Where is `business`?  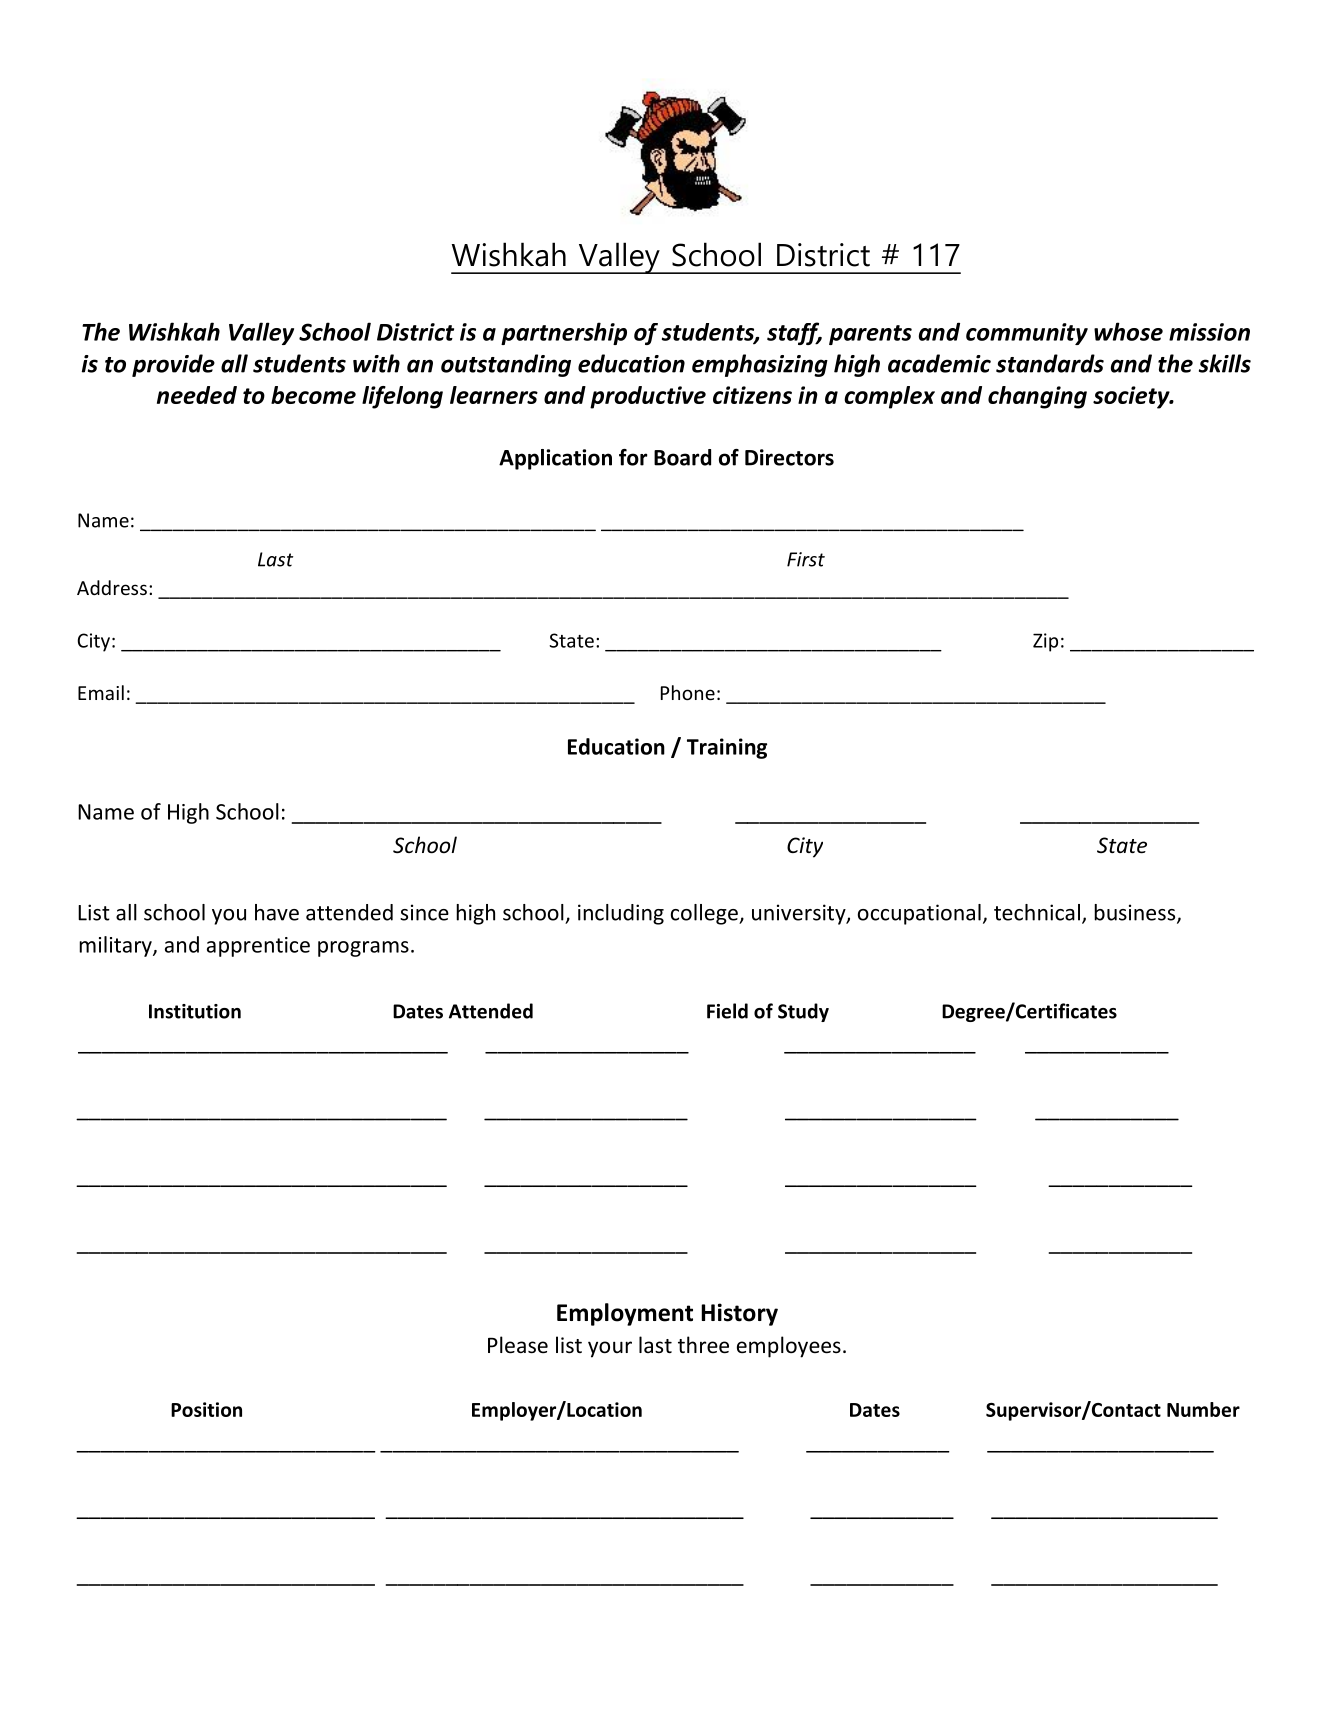
business is located at coordinates (1136, 913).
